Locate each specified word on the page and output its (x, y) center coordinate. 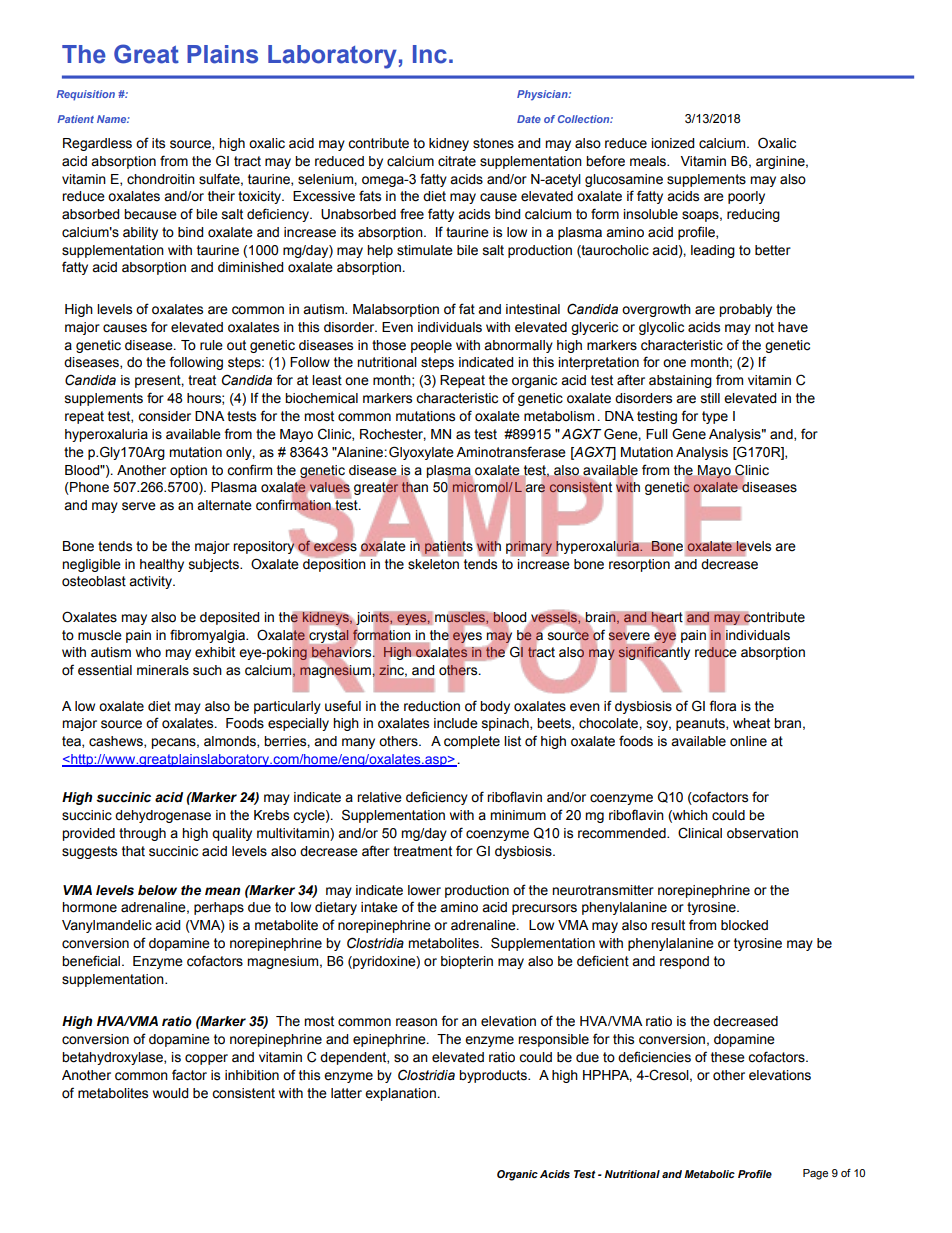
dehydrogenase (163, 816)
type (715, 417)
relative (379, 797)
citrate (457, 161)
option (188, 471)
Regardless (97, 144)
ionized (672, 143)
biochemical (321, 398)
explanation (400, 1094)
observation (762, 833)
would (170, 1093)
